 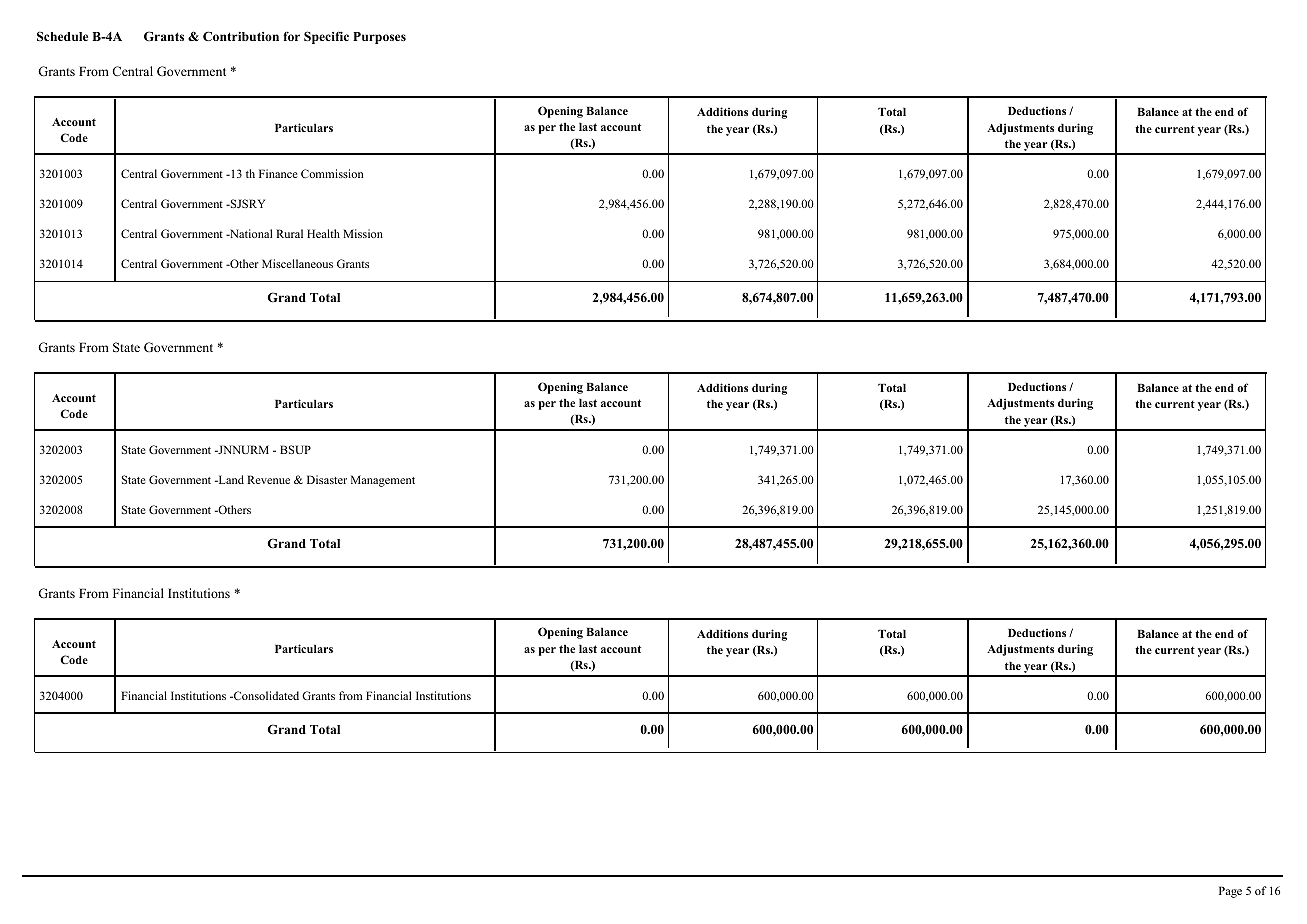 I want to click on Management, so click(x=383, y=481).
